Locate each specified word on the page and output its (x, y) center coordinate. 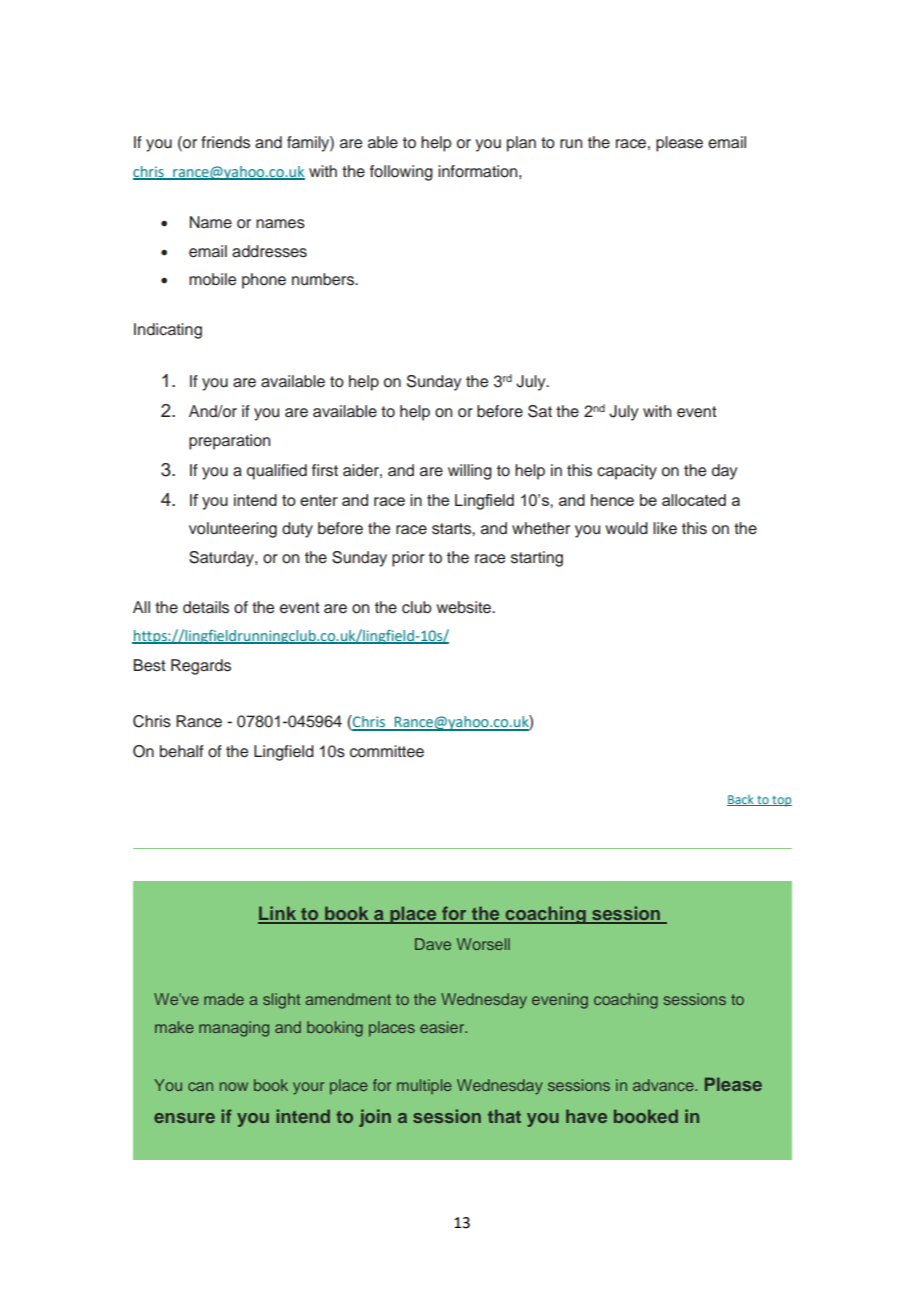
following (401, 173)
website (464, 607)
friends (225, 142)
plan (521, 144)
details (206, 607)
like (665, 528)
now (234, 1086)
